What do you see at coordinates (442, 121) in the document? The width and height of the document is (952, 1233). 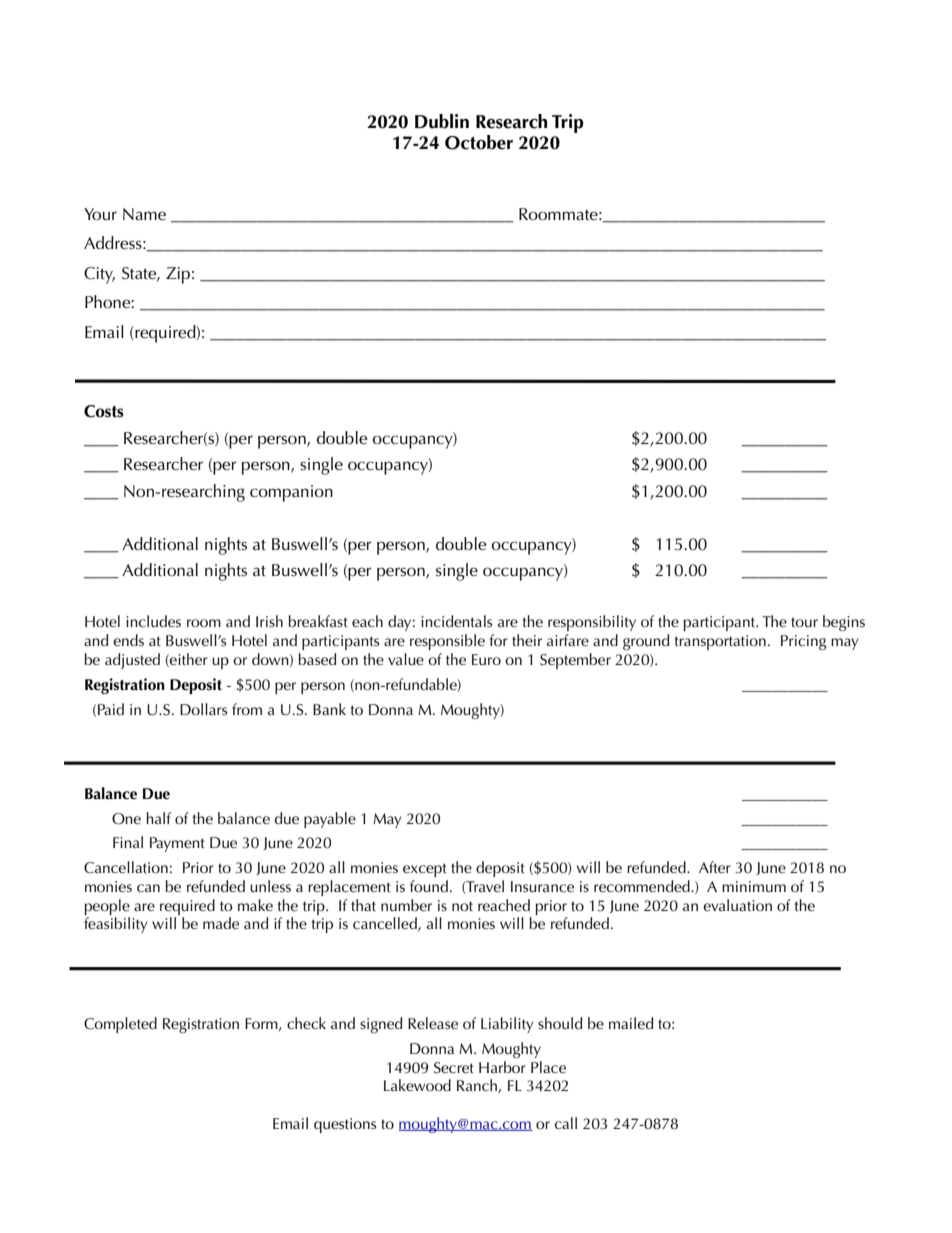 I see `Dublin` at bounding box center [442, 121].
